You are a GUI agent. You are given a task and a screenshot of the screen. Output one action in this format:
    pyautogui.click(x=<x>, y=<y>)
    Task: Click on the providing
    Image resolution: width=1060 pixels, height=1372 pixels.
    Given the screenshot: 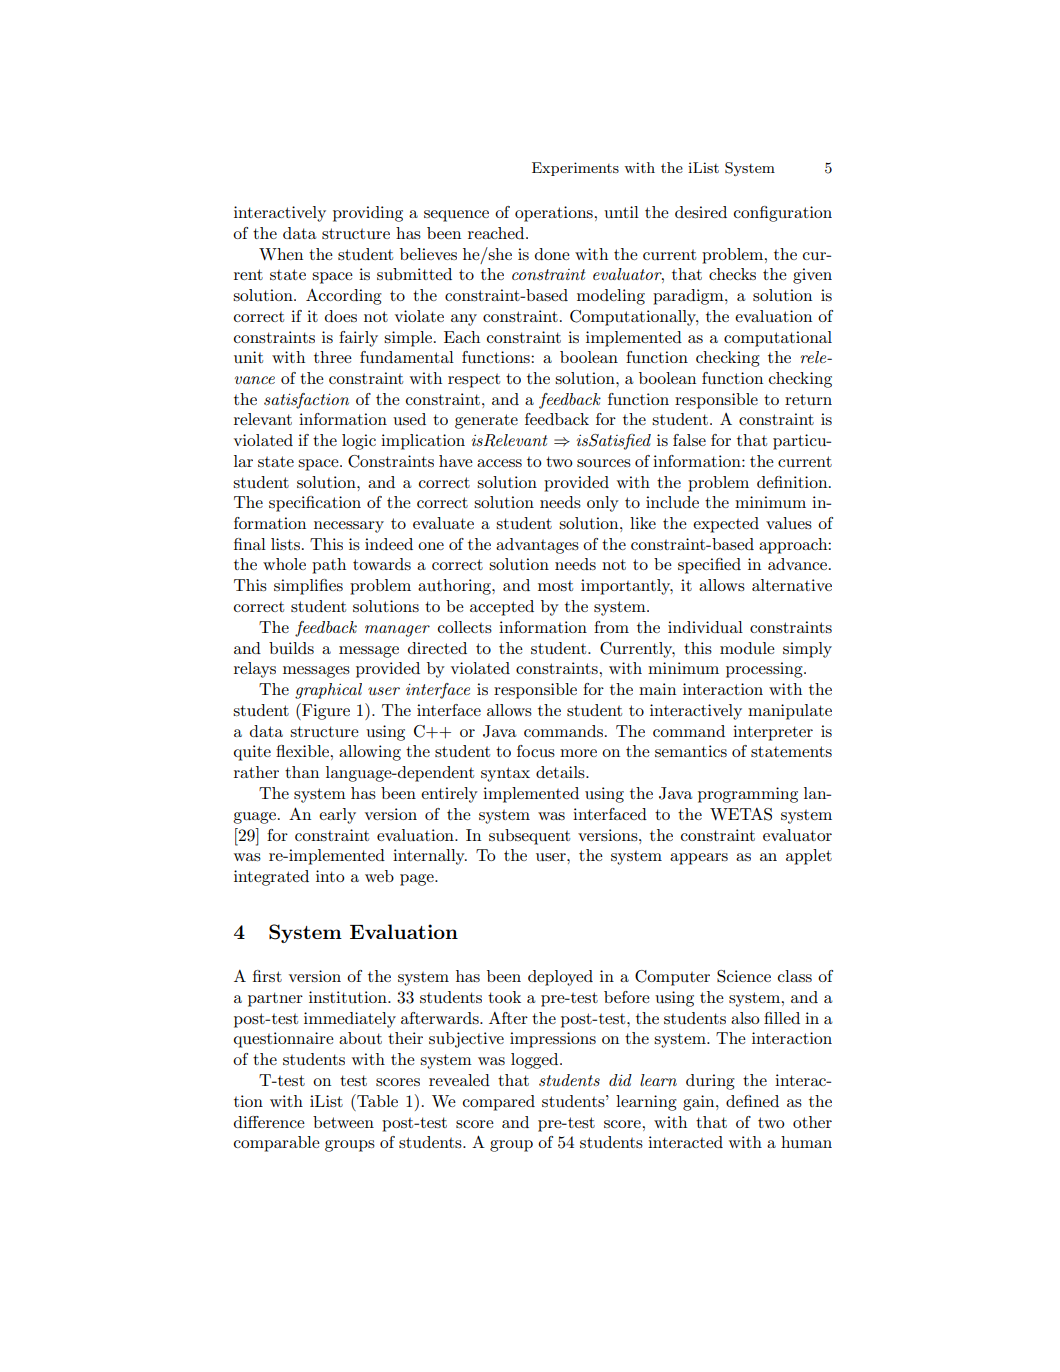 What is the action you would take?
    pyautogui.click(x=368, y=214)
